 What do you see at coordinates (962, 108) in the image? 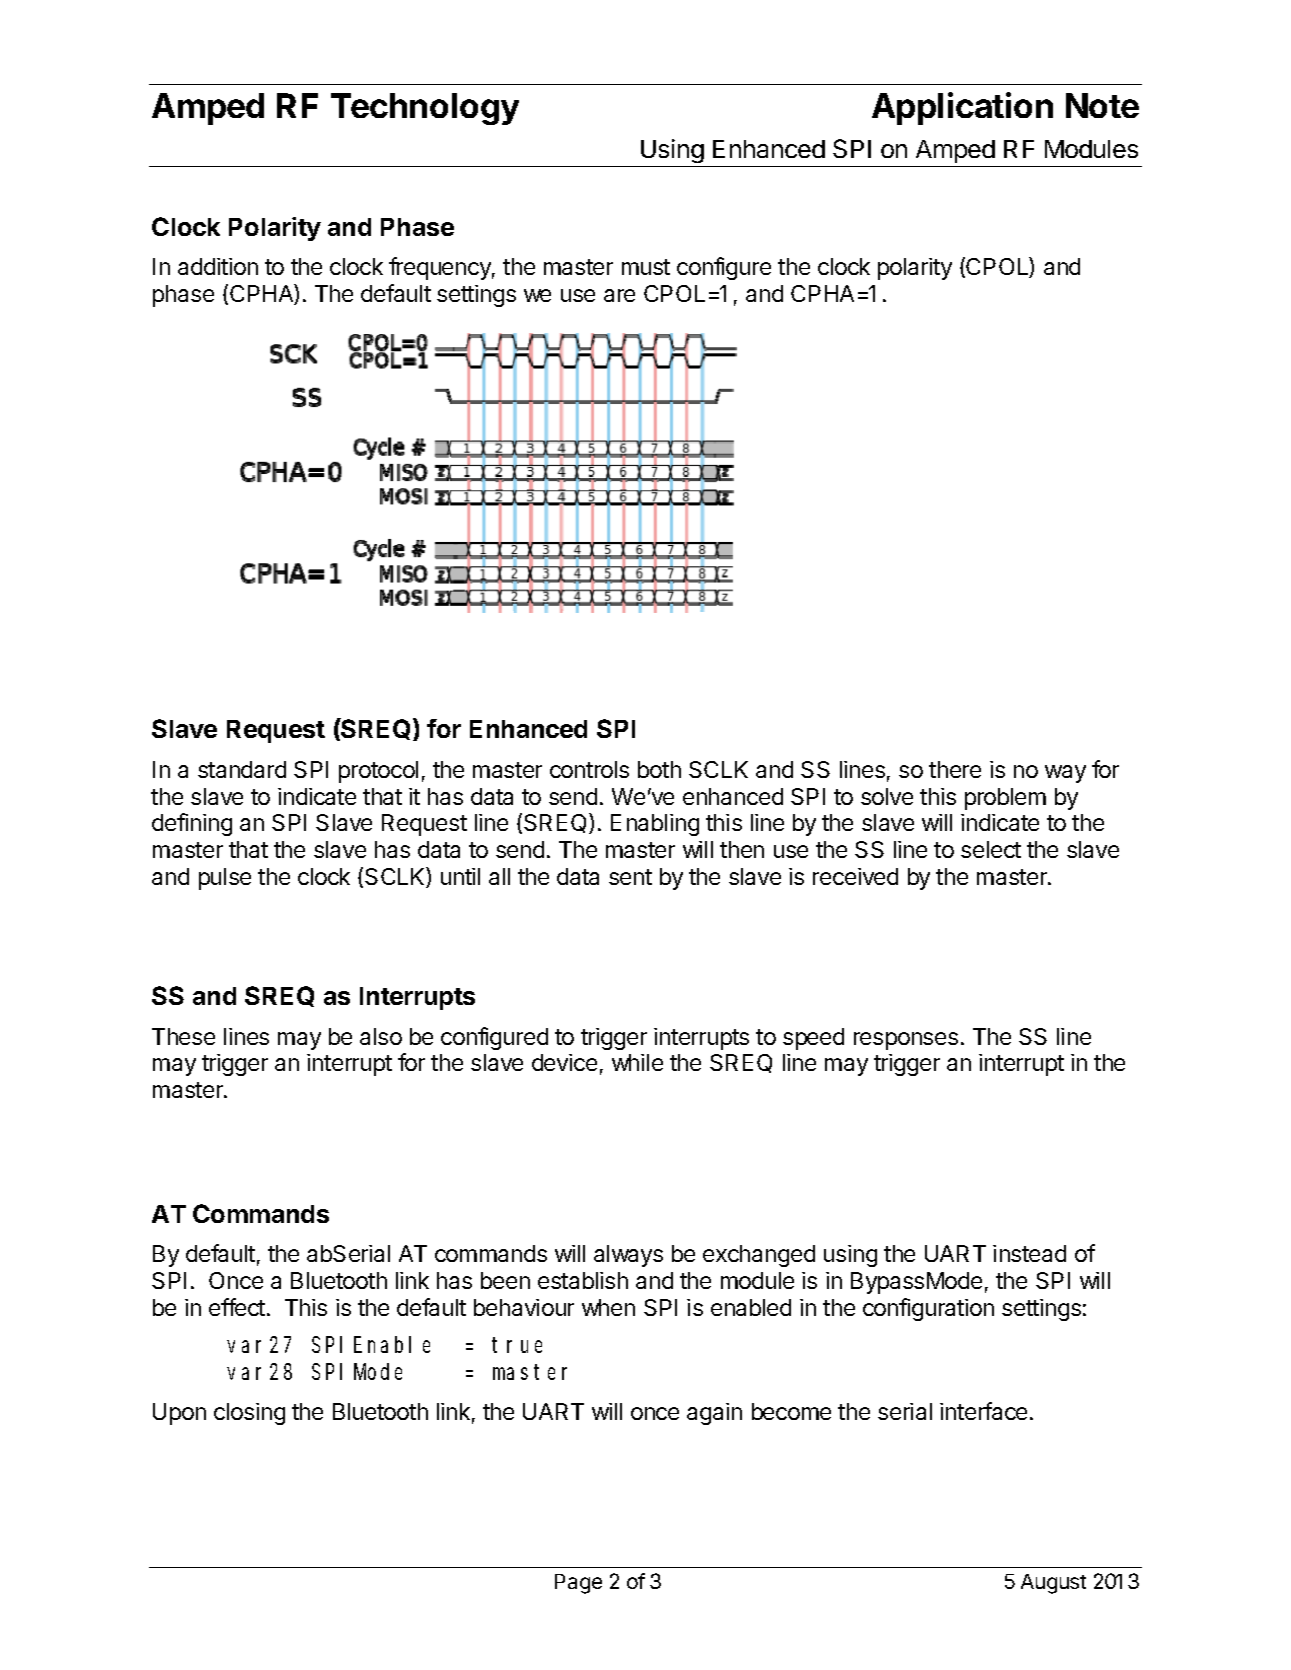
I see `Application` at bounding box center [962, 108].
